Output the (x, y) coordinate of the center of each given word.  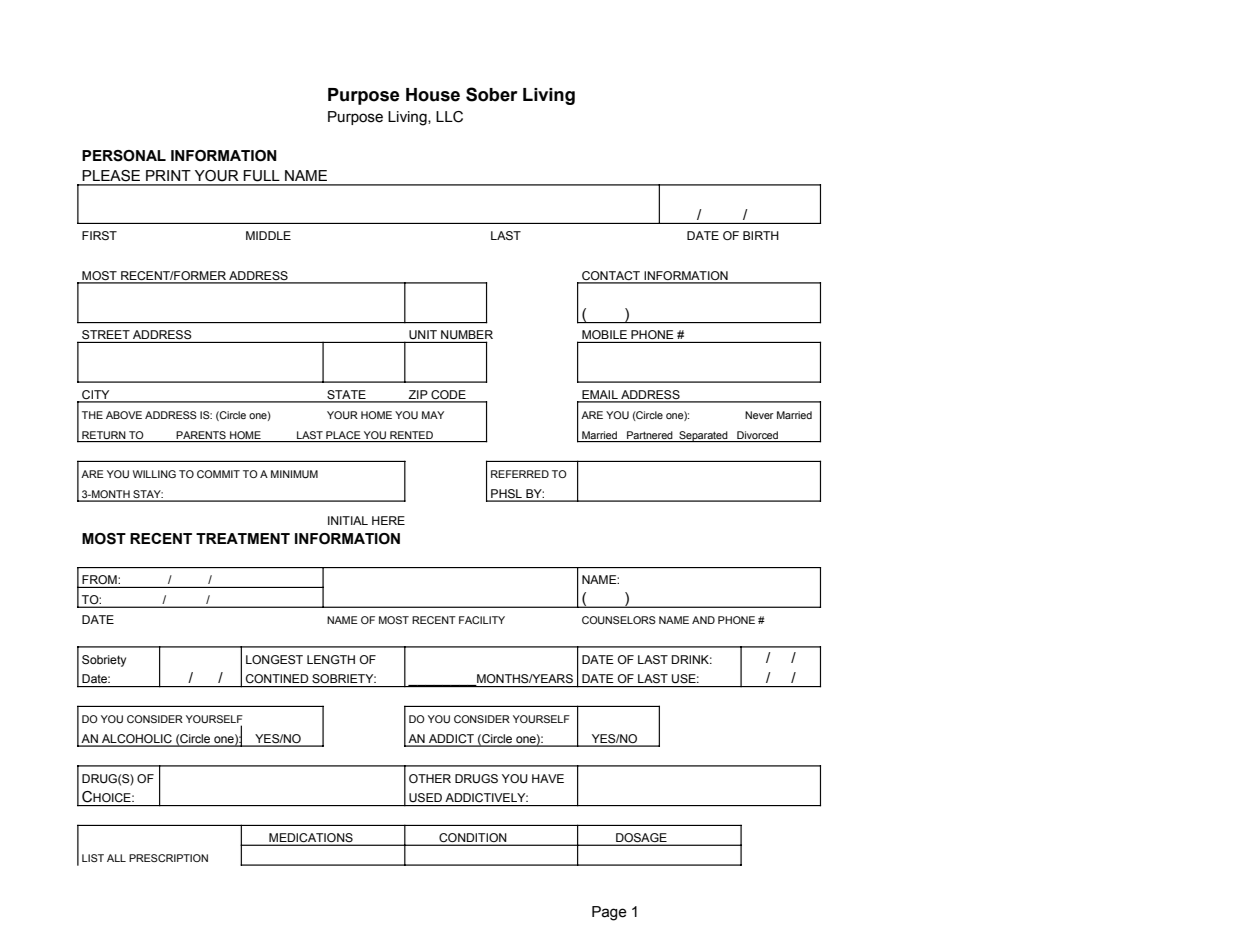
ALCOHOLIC (137, 740)
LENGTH (331, 659)
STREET (106, 334)
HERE (388, 520)
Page (609, 913)
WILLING (154, 474)
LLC (449, 117)
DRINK (692, 659)
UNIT (423, 334)
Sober (492, 94)
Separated (703, 436)
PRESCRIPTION (168, 858)
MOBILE (604, 334)
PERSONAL (124, 156)
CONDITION (473, 839)
